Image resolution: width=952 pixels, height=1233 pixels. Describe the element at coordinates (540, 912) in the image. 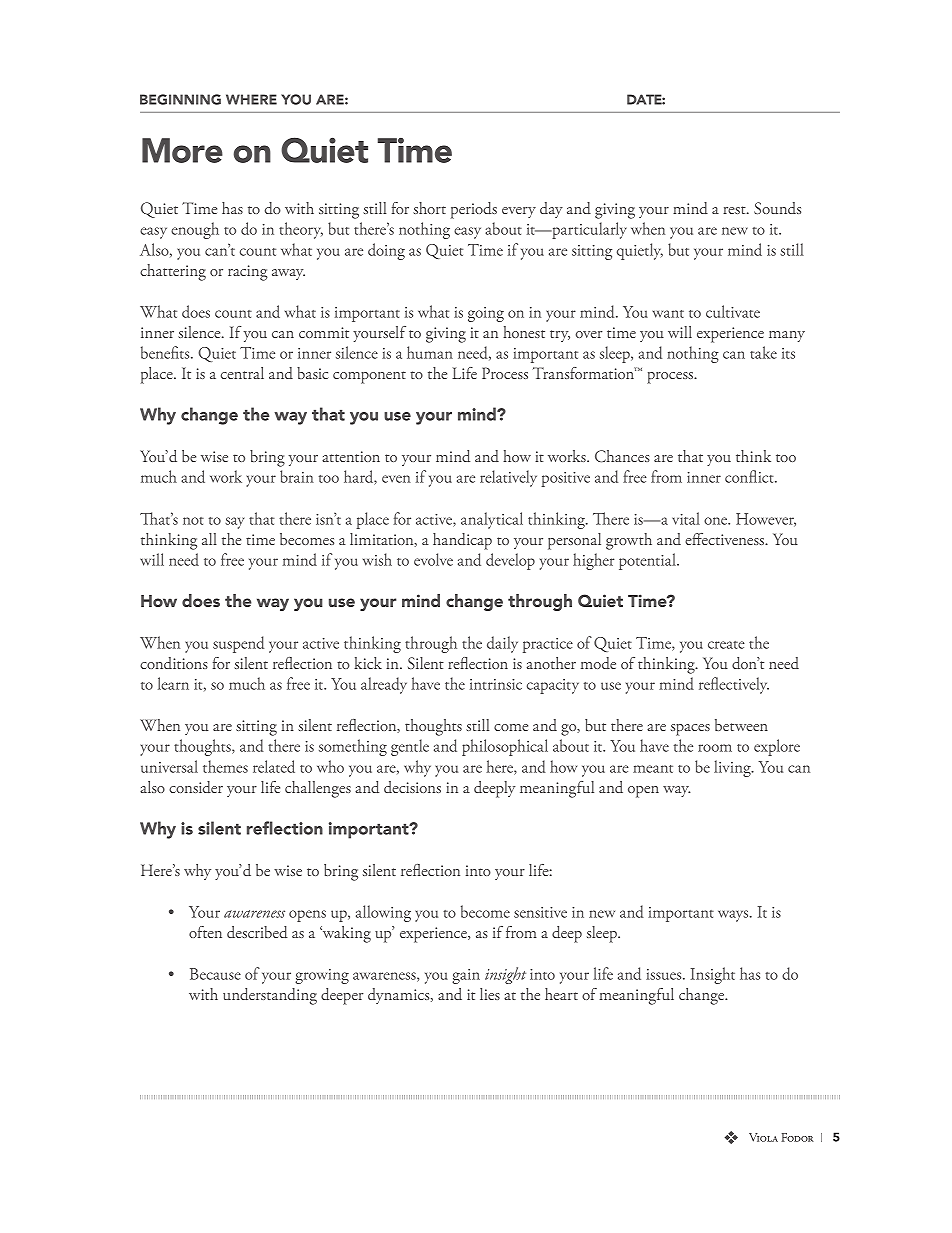

I see `sensitive` at that location.
